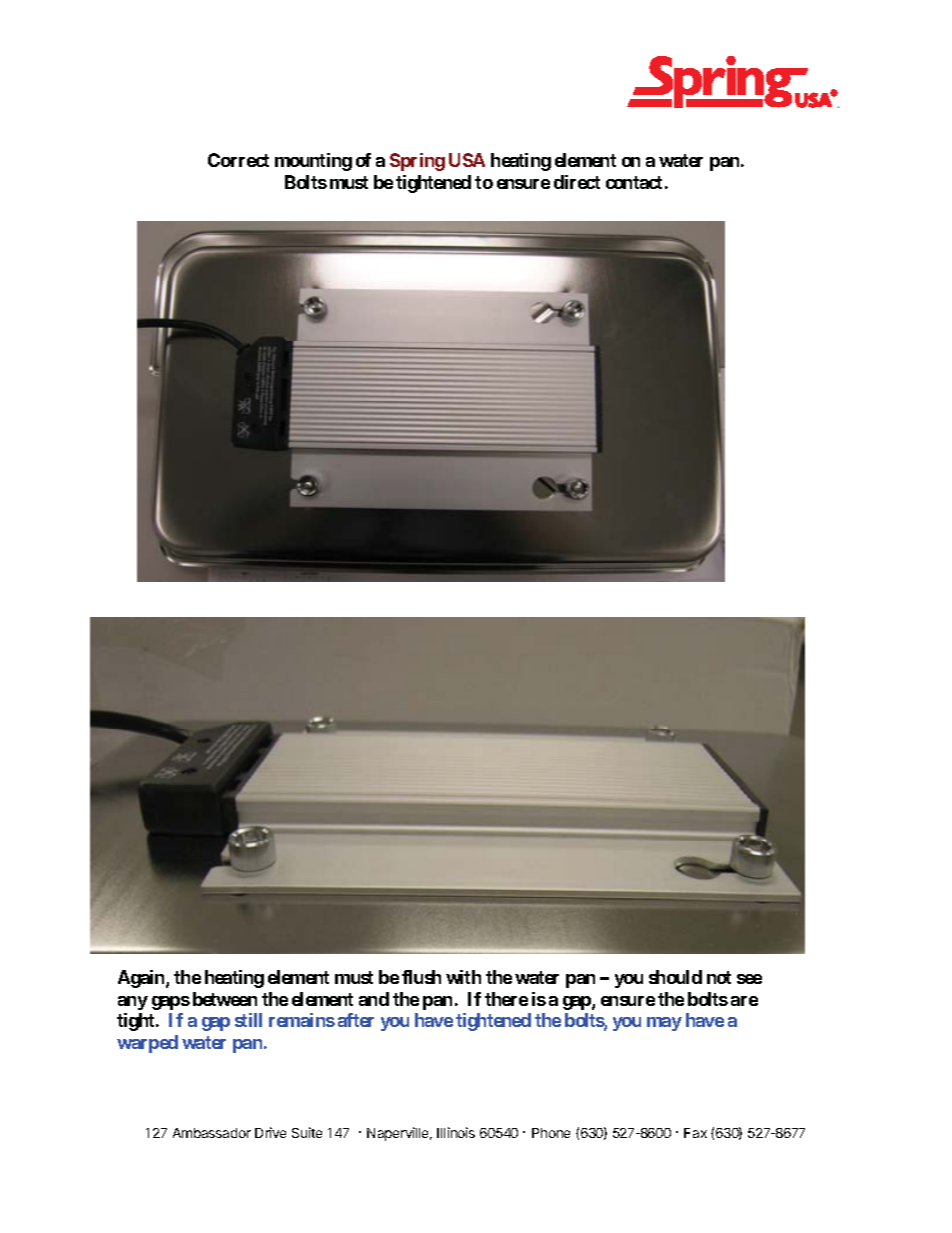 This image has width=952, height=1233. What do you see at coordinates (142, 979) in the image?
I see `Again` at bounding box center [142, 979].
